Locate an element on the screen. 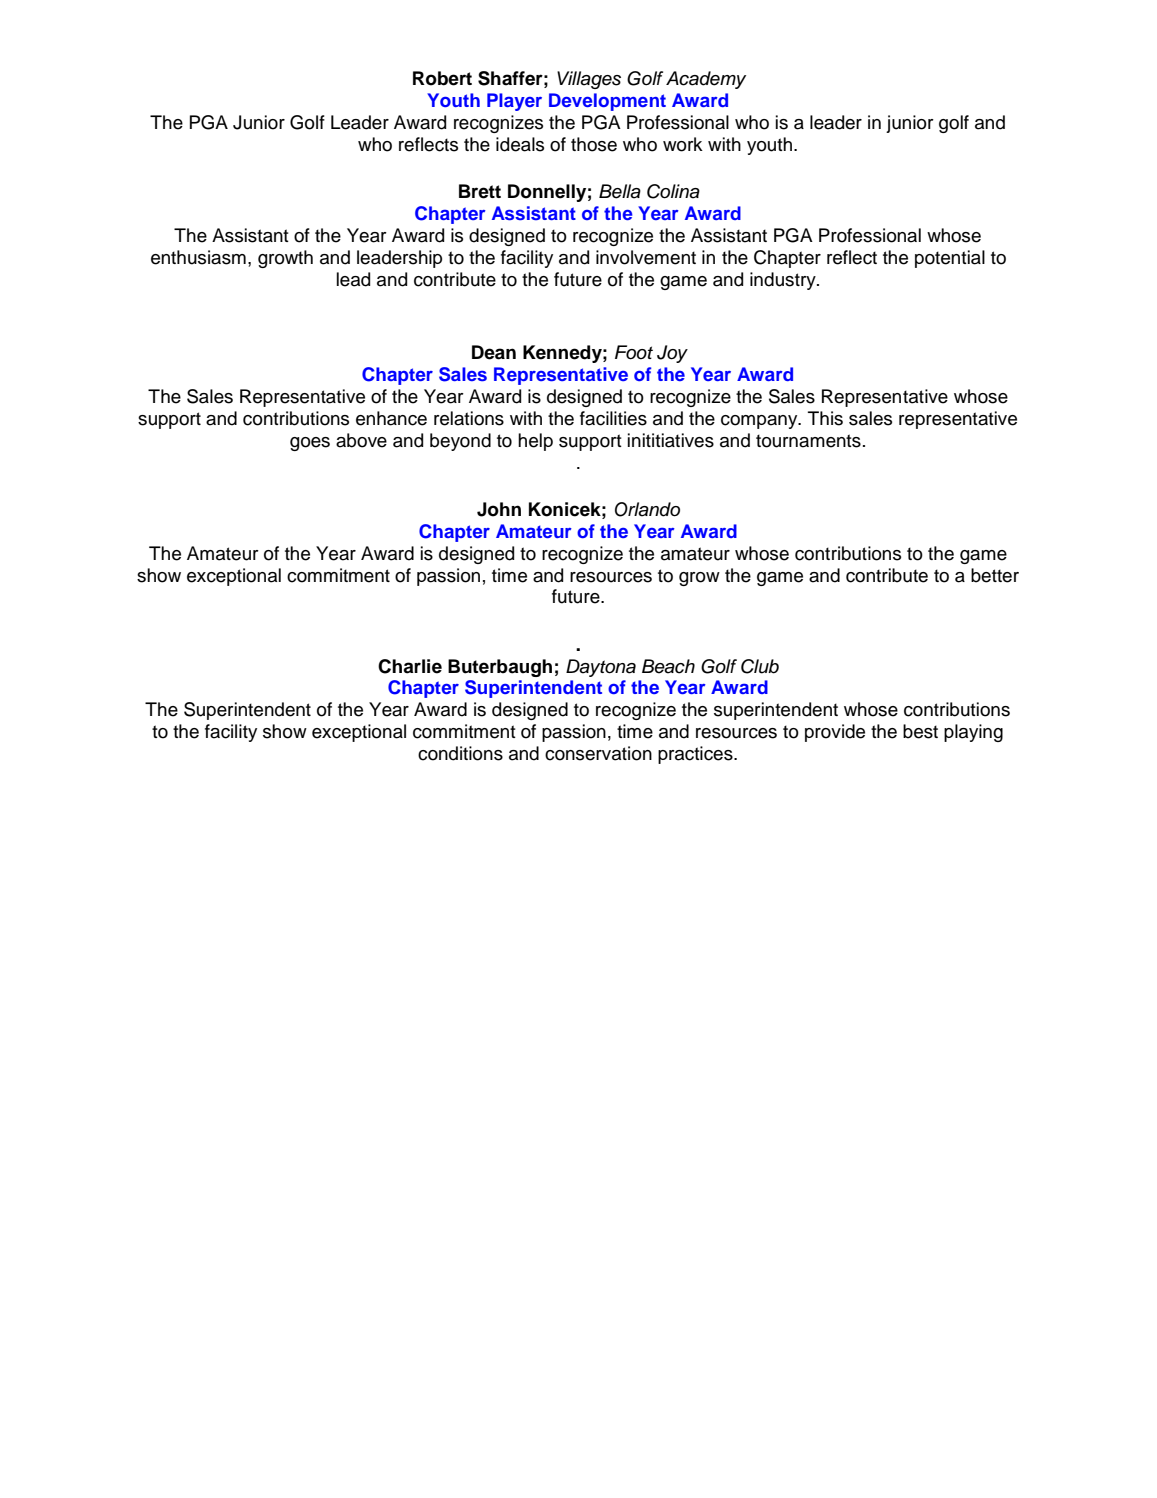 This screenshot has height=1498, width=1157. Robert is located at coordinates (442, 78).
